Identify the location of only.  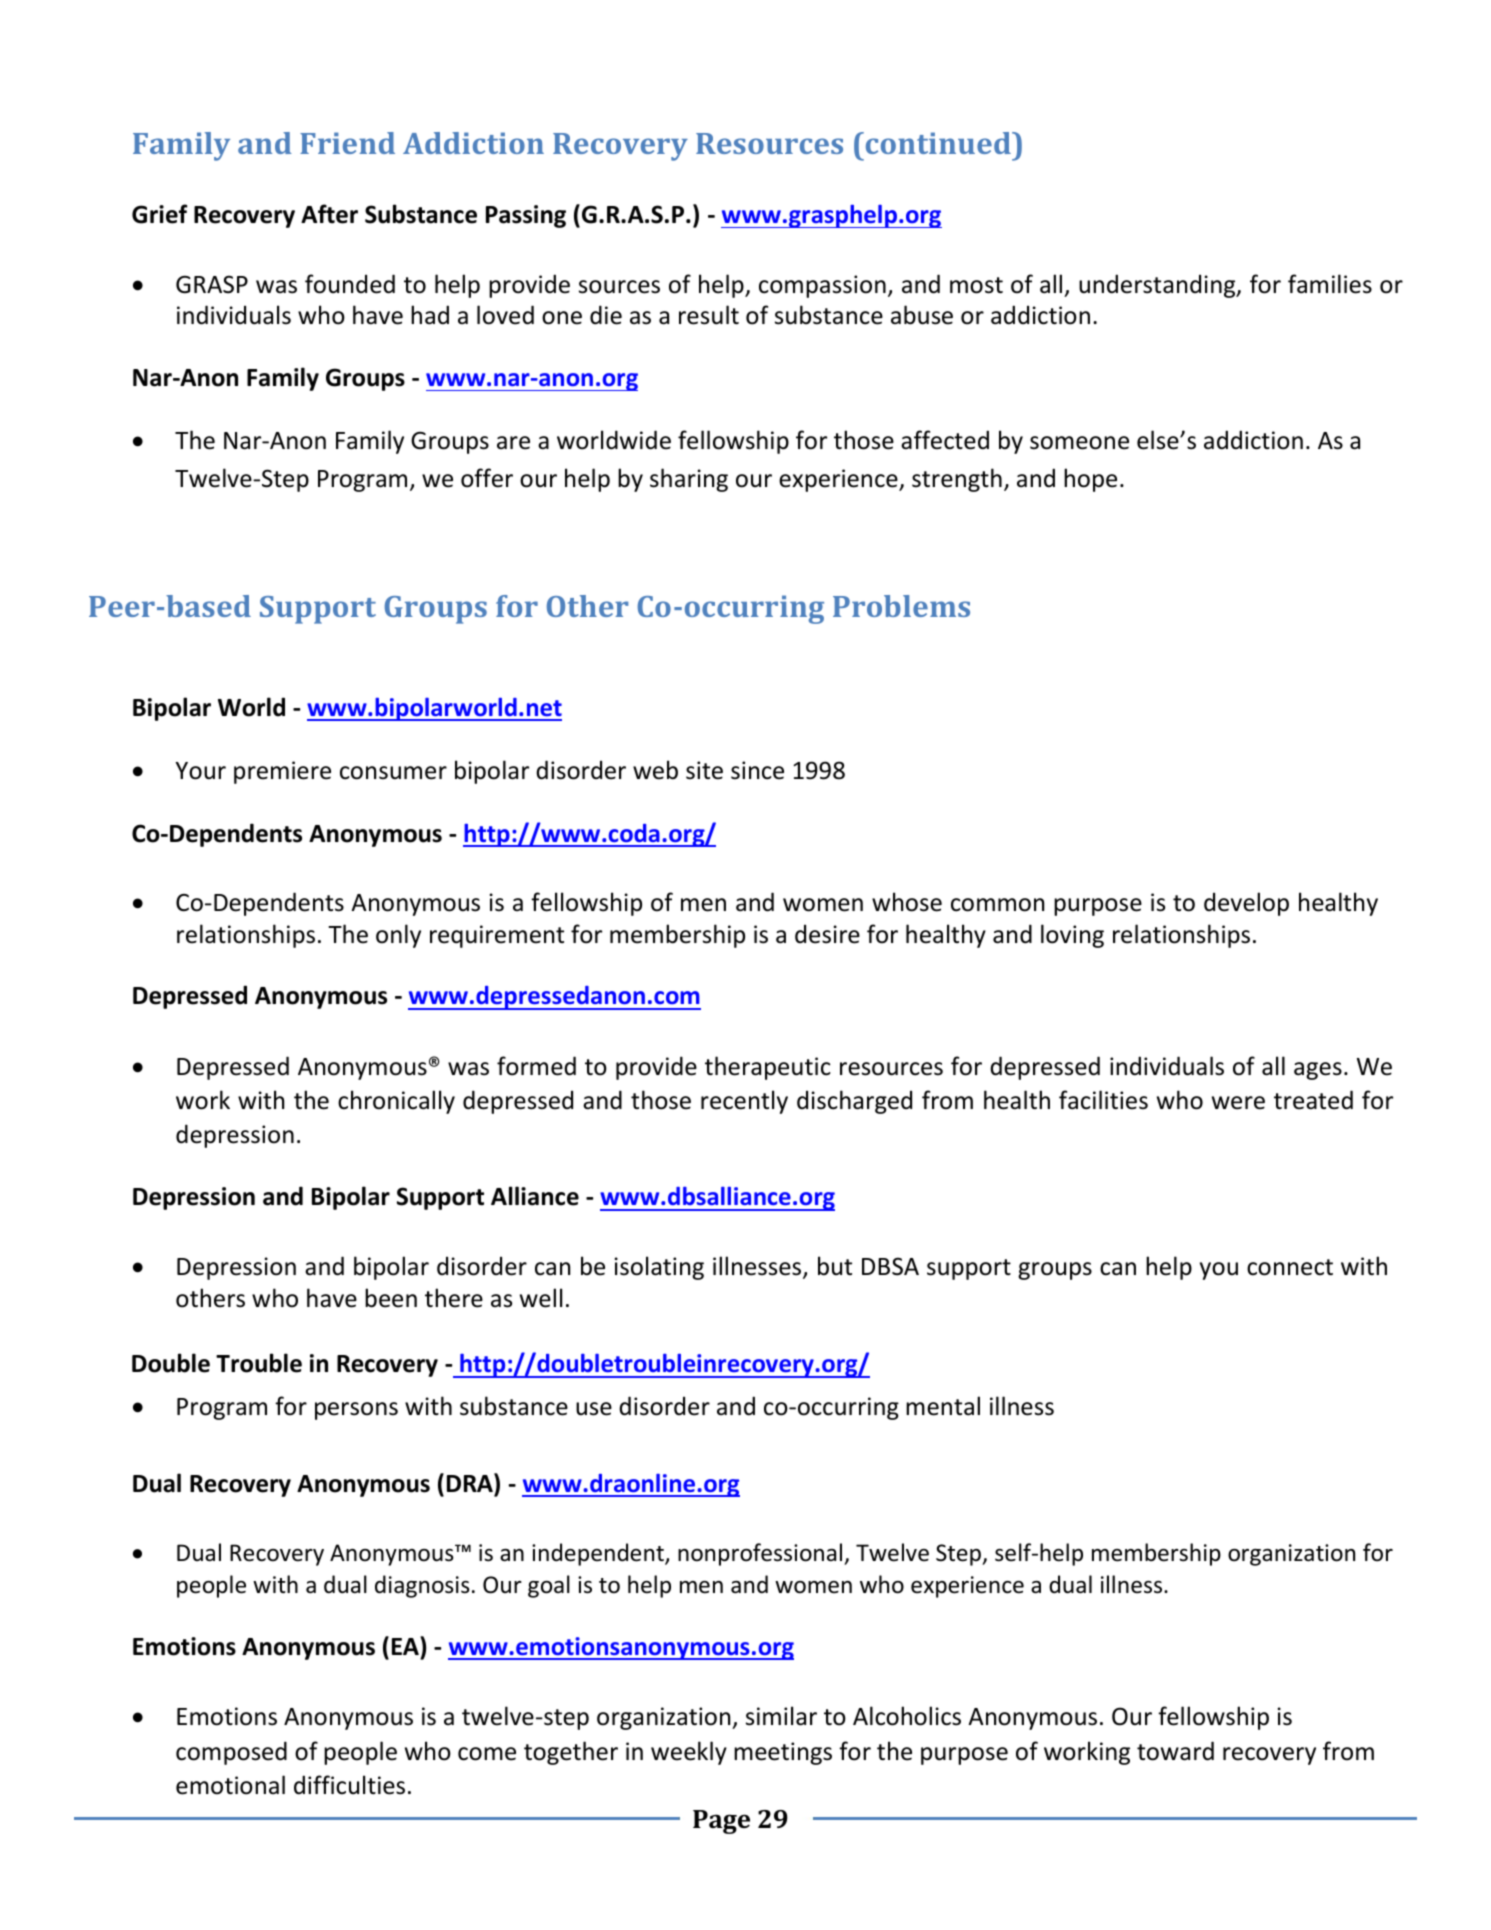
(398, 936).
